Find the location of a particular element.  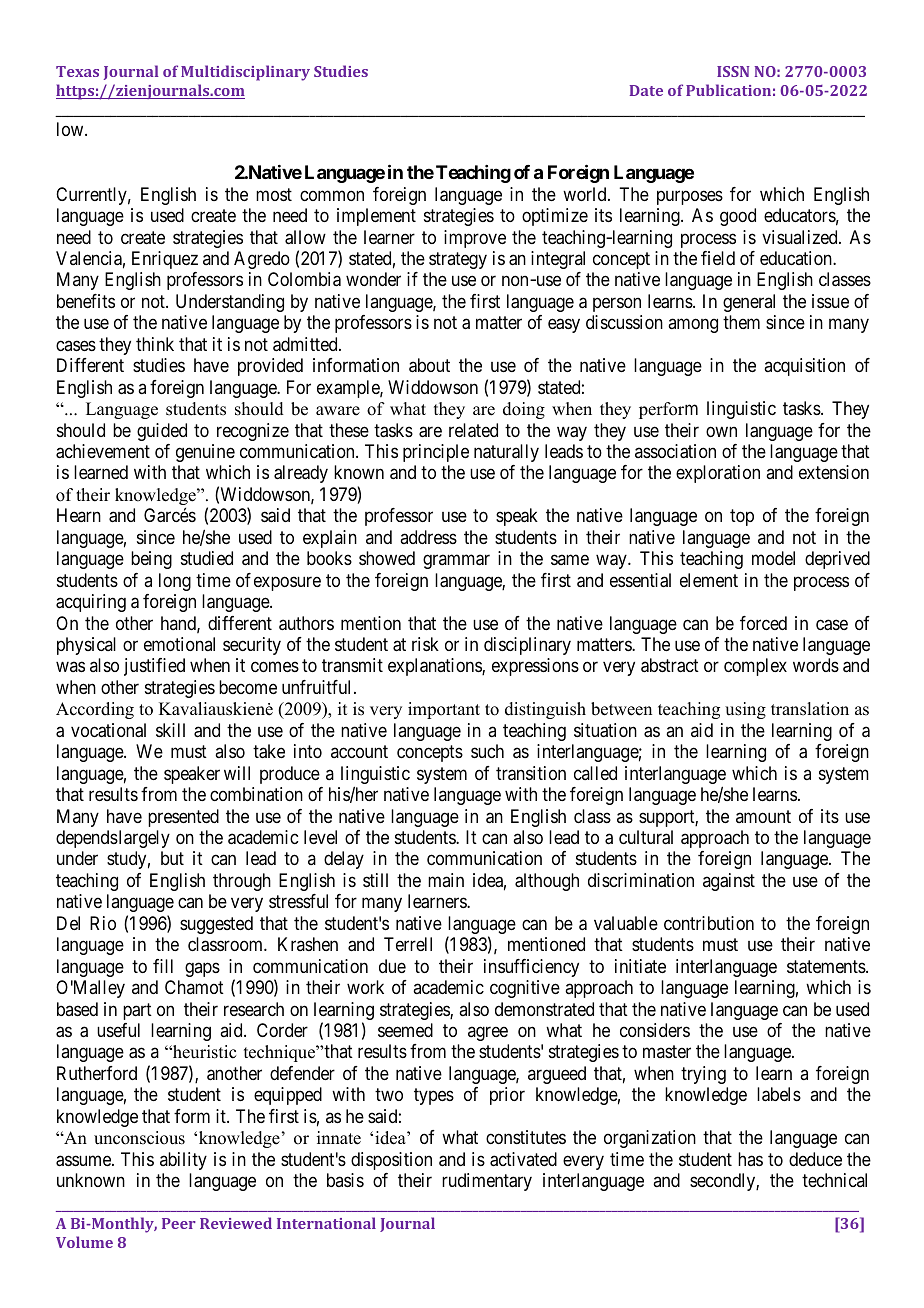

fill is located at coordinates (163, 966).
